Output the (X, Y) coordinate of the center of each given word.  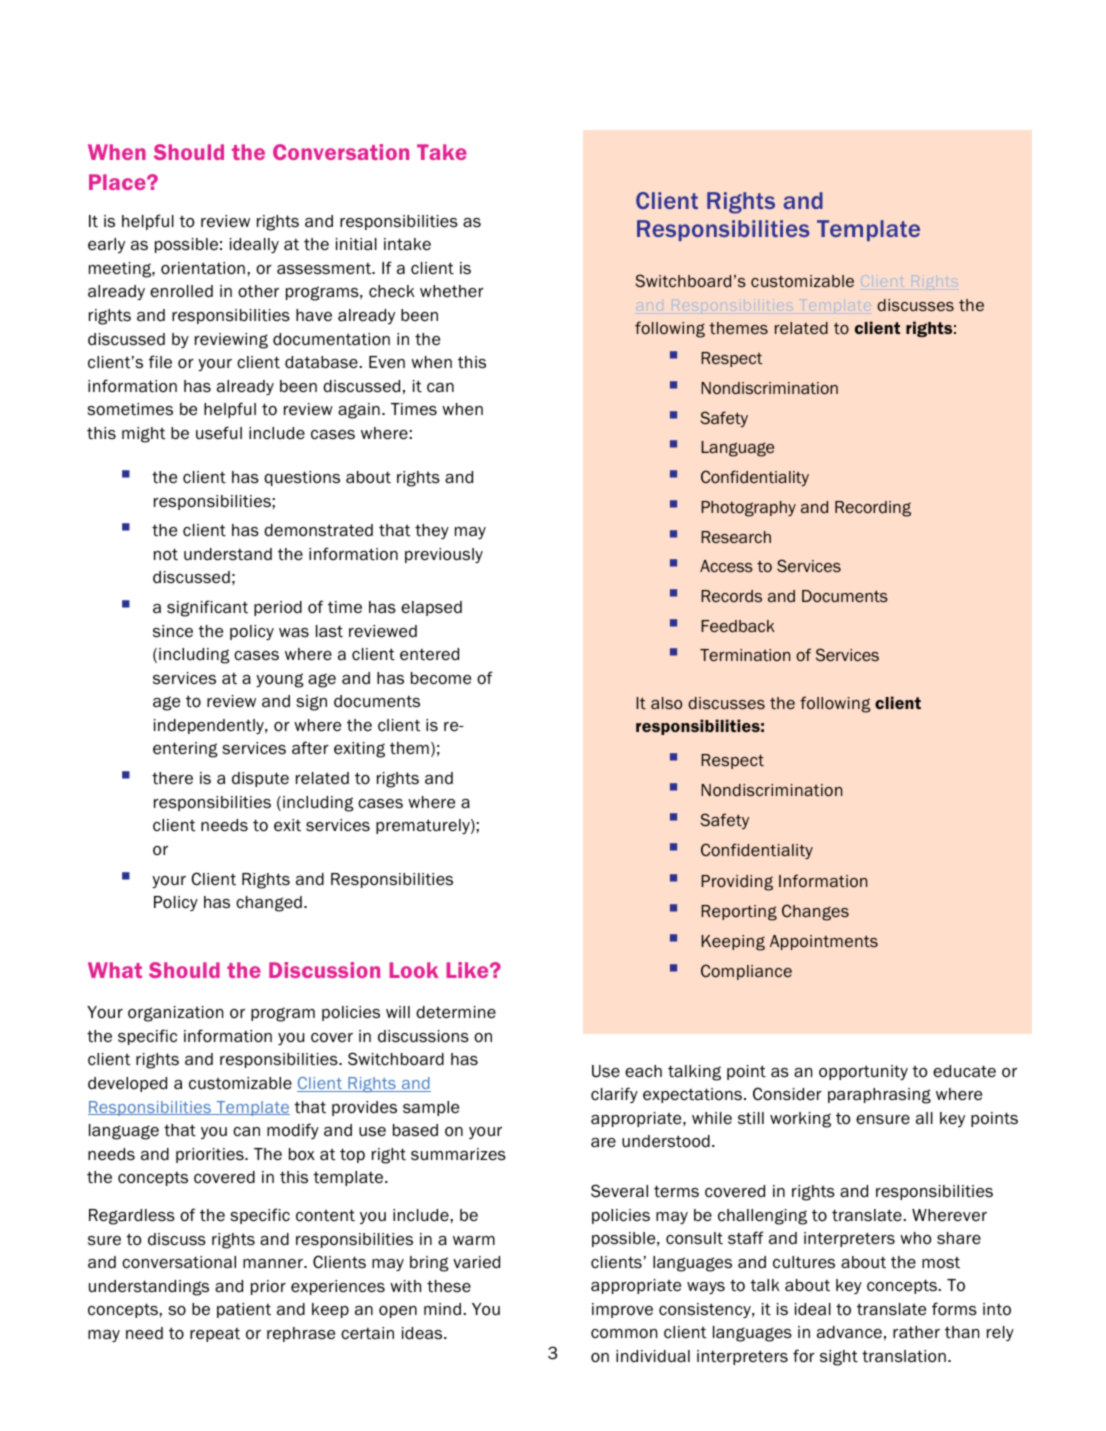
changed (269, 904)
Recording (873, 509)
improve (622, 1310)
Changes (815, 912)
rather (916, 1332)
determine (456, 1012)
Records (731, 596)
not (166, 554)
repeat (215, 1335)
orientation (203, 268)
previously (444, 555)
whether (452, 291)
